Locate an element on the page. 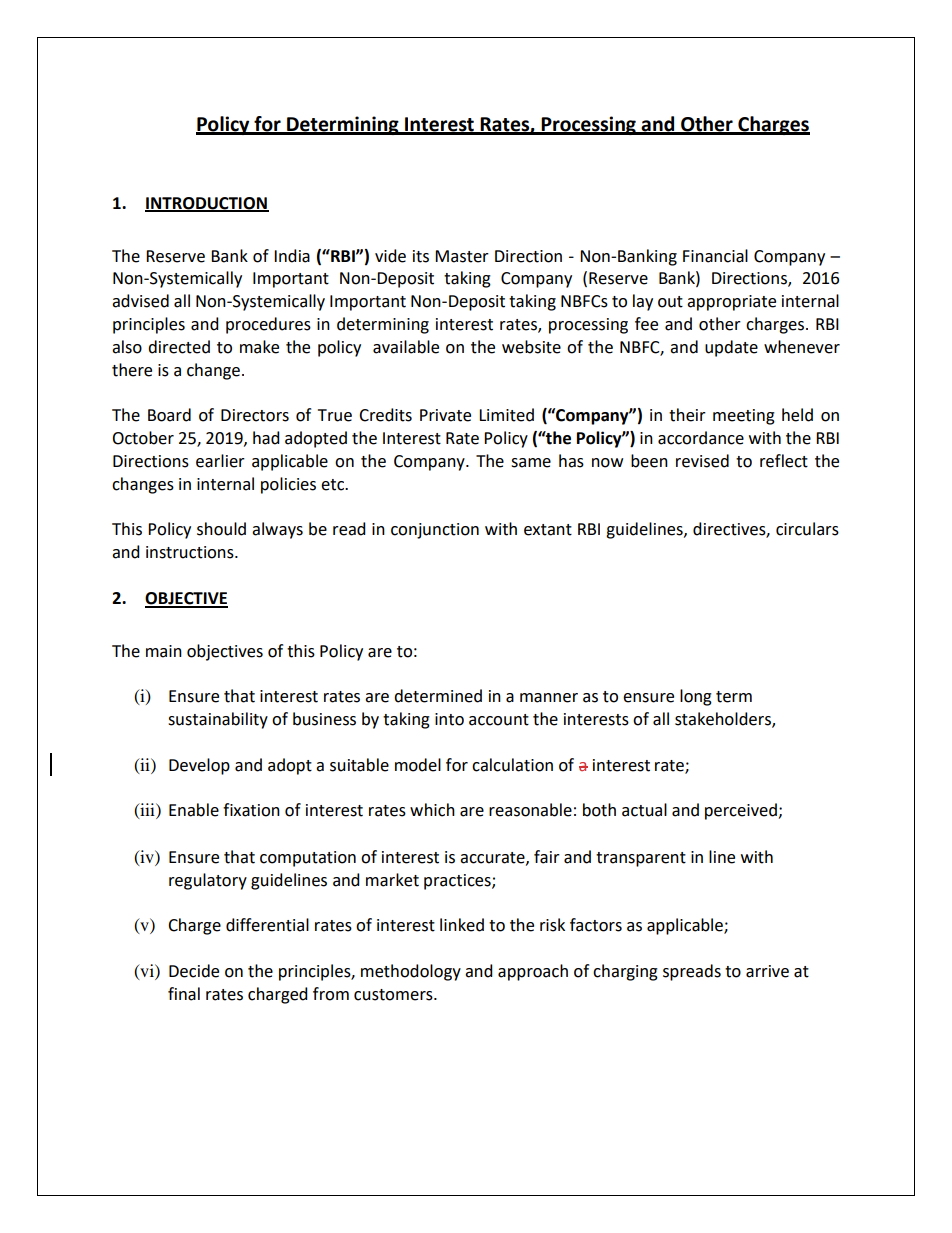 Image resolution: width=952 pixels, height=1233 pixels. earlier is located at coordinates (220, 461).
